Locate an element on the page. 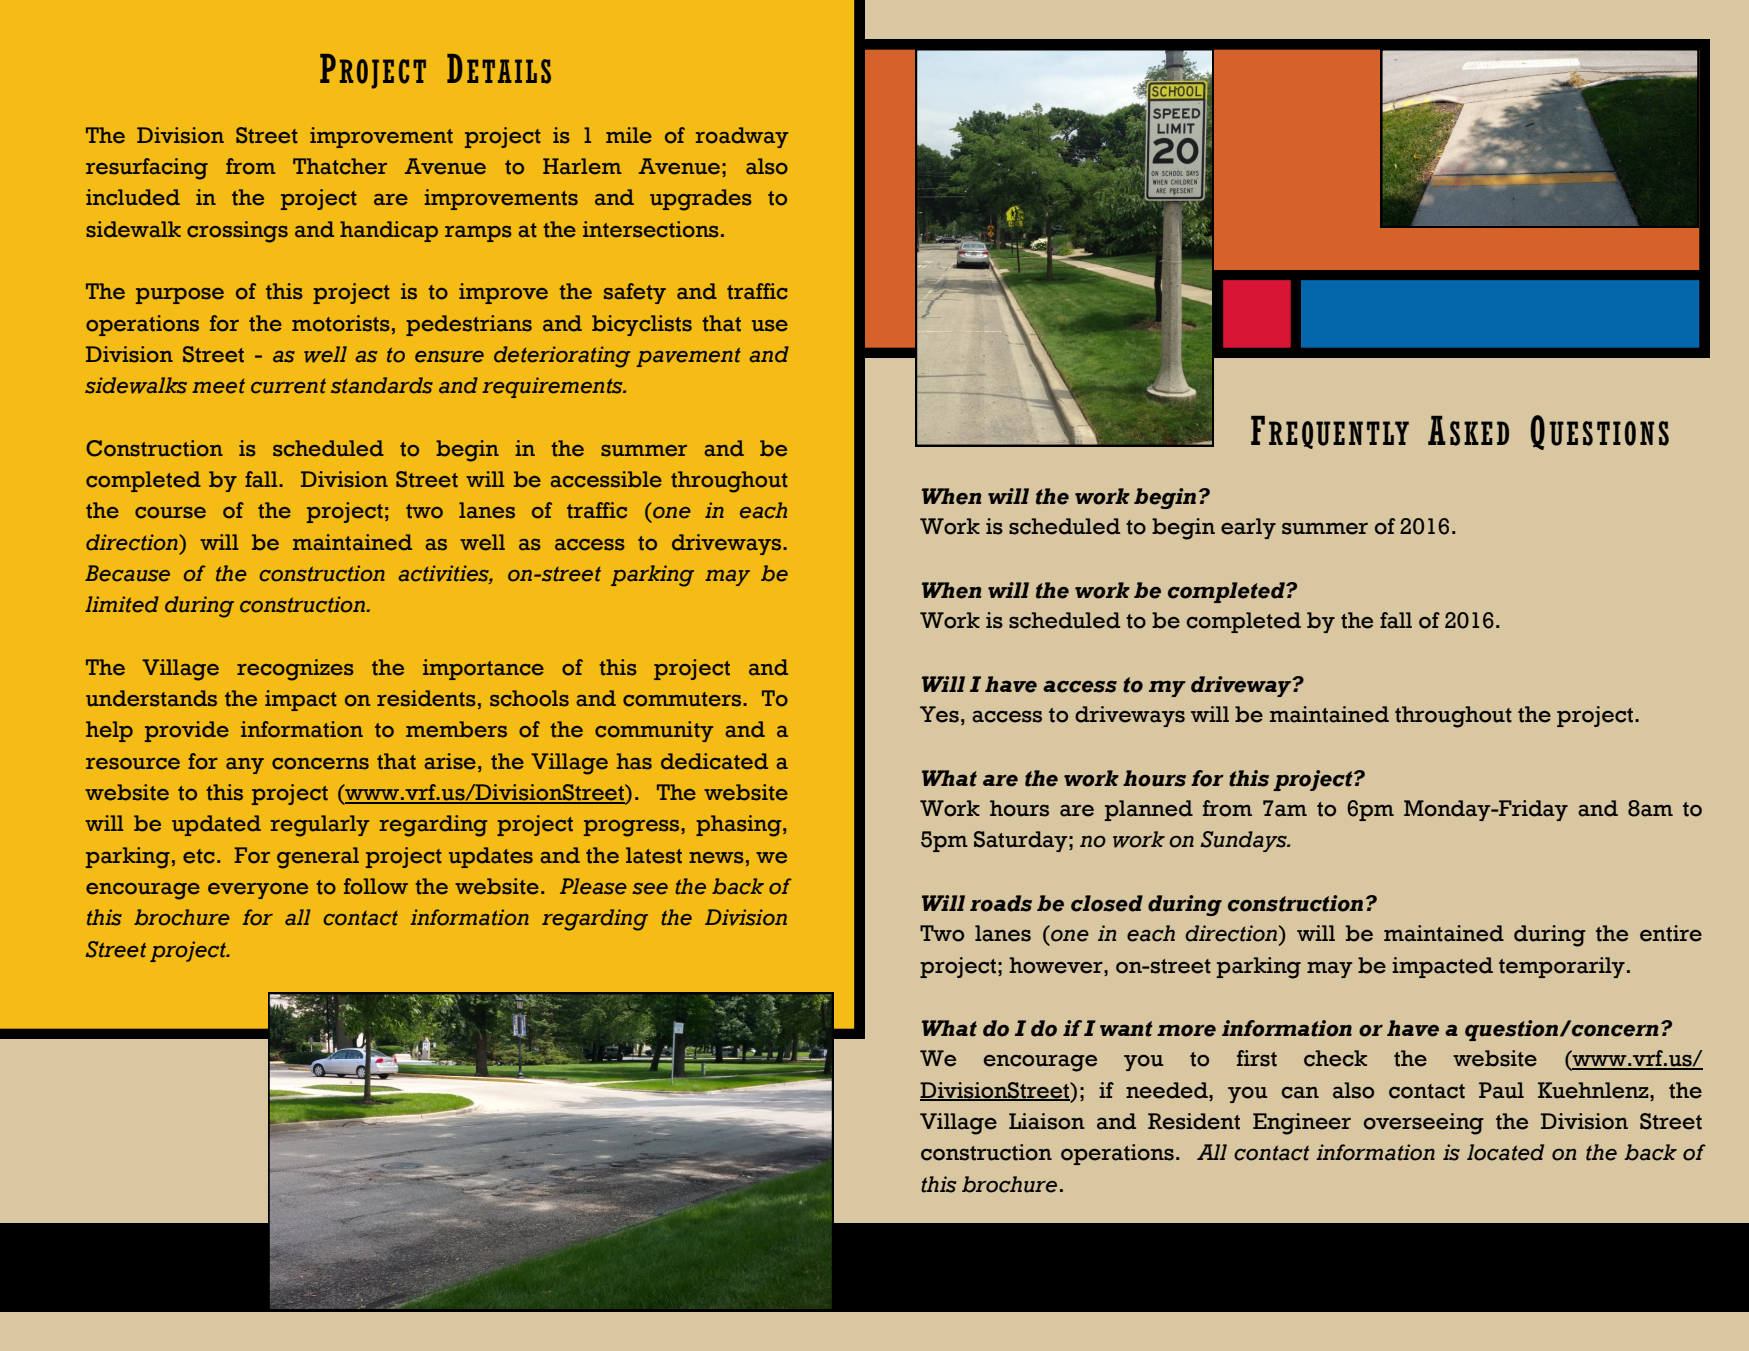 The image size is (1749, 1351). upgrades is located at coordinates (700, 200).
